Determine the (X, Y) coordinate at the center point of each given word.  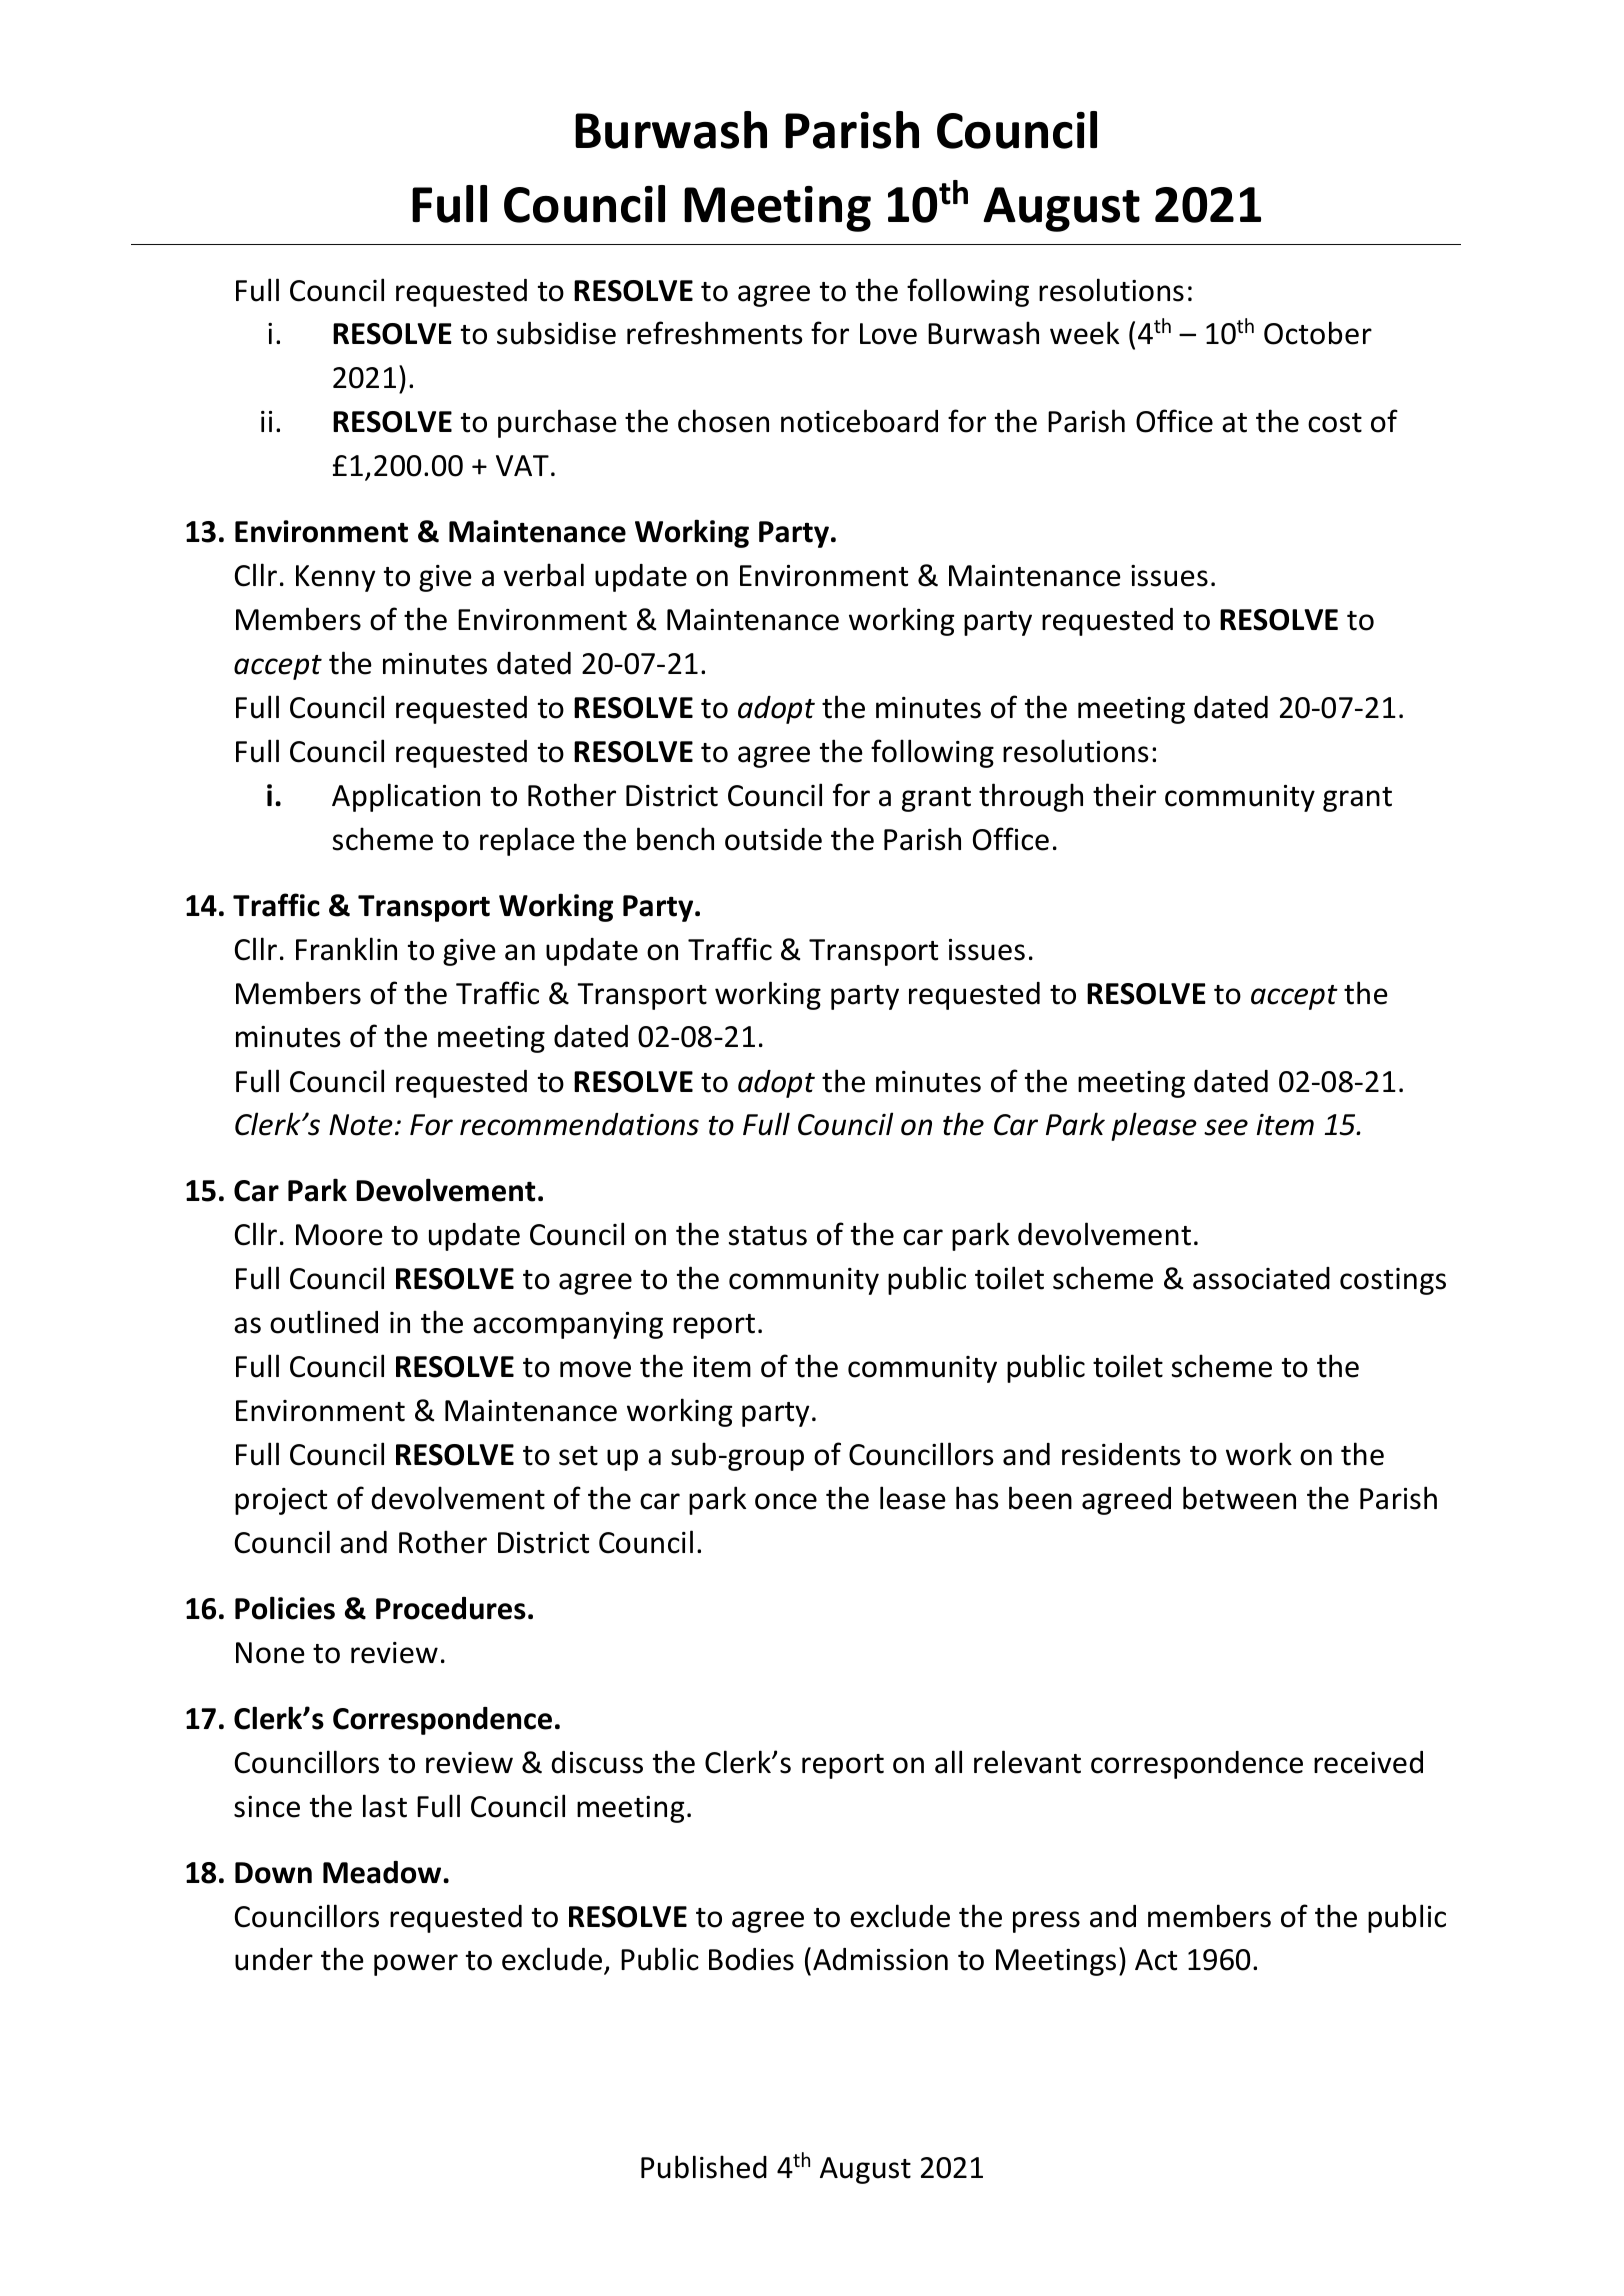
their (1124, 795)
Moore (339, 1235)
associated (1261, 1278)
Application (406, 797)
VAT (522, 465)
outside (773, 839)
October (1318, 333)
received (1368, 1762)
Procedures (451, 1608)
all (948, 1762)
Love (888, 334)
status (768, 1236)
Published (704, 2167)
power (416, 1965)
